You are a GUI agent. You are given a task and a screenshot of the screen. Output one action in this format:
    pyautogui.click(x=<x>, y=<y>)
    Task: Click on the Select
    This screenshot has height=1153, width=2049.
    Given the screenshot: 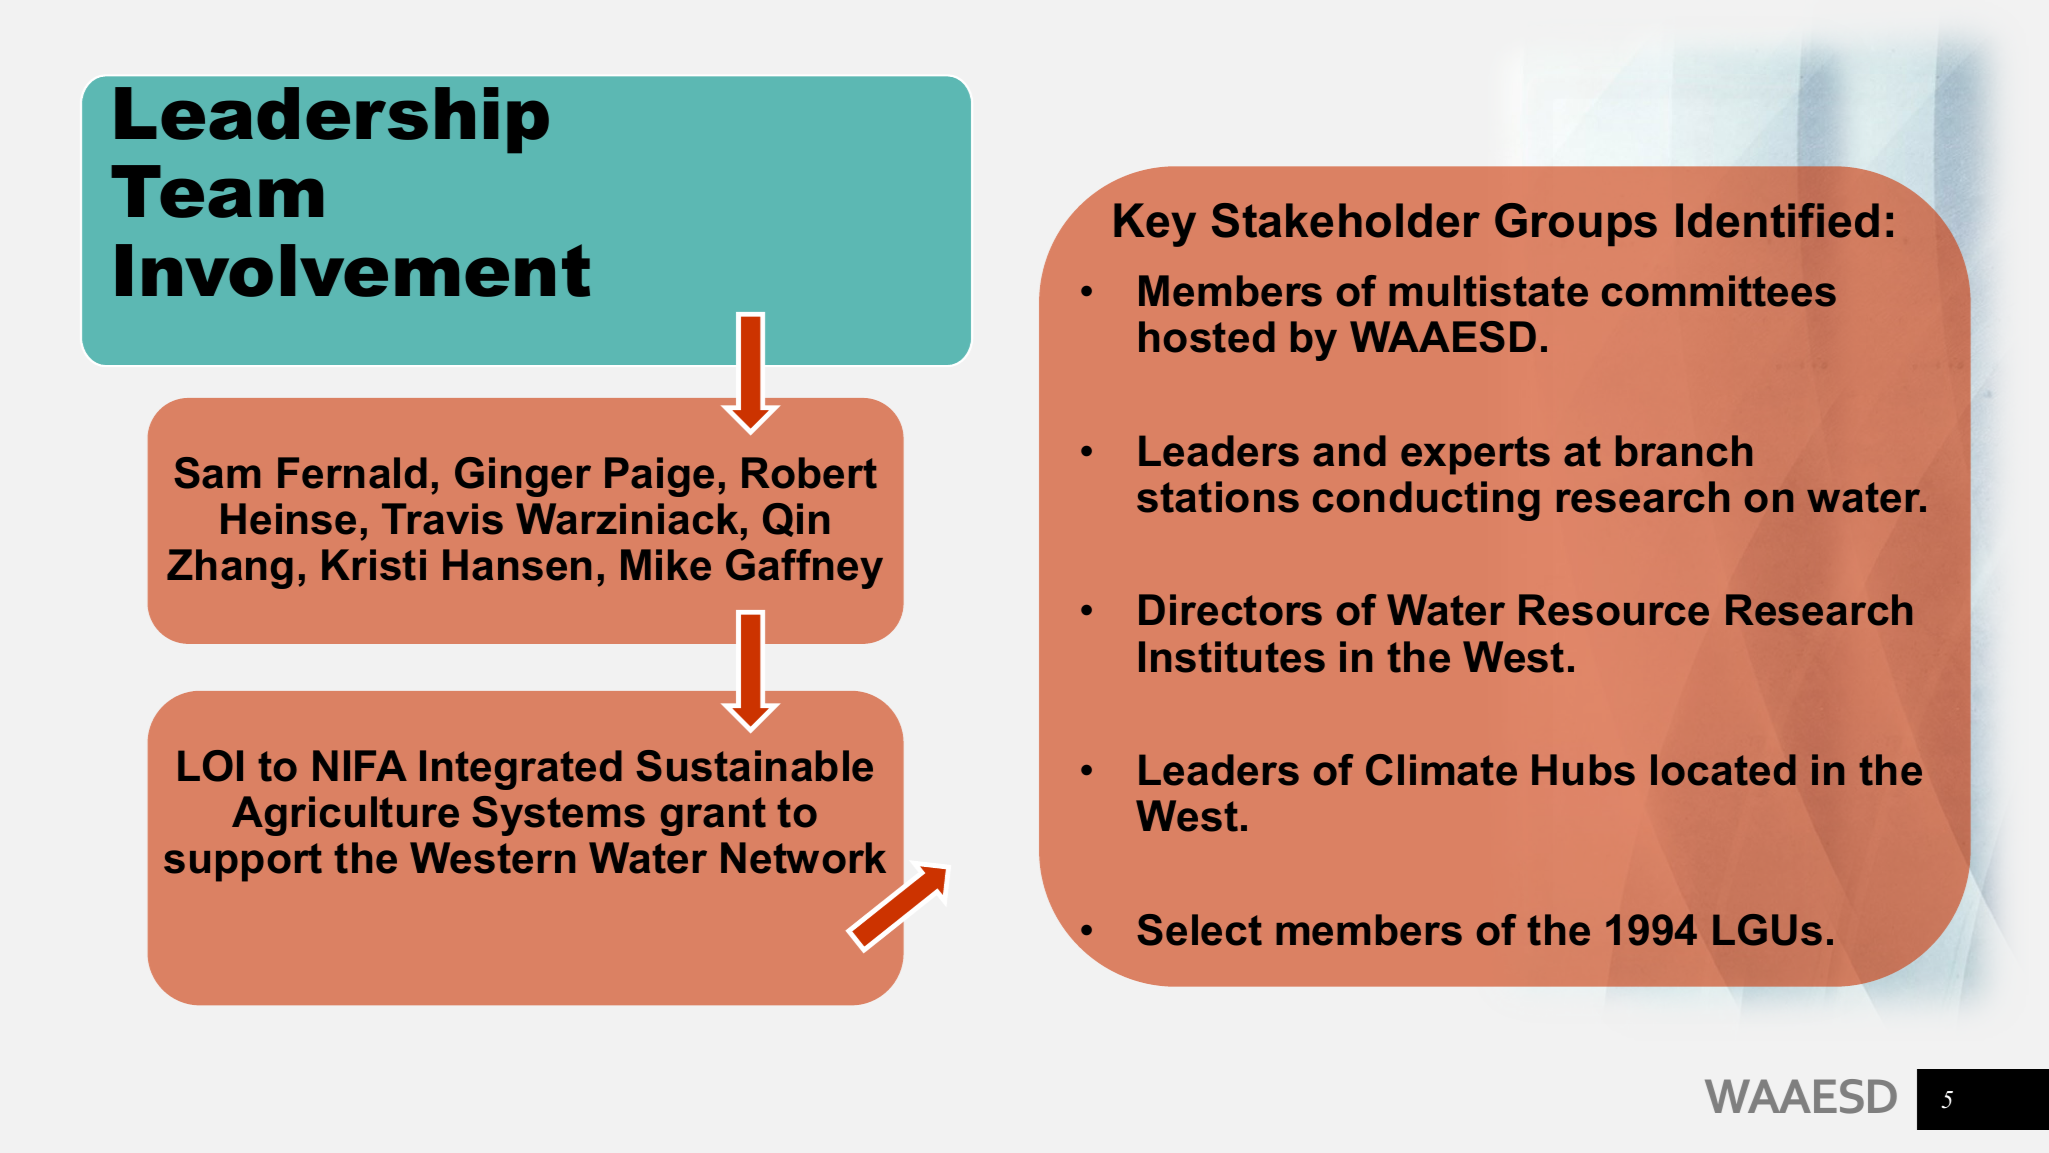 What is the action you would take?
    pyautogui.click(x=1199, y=930)
